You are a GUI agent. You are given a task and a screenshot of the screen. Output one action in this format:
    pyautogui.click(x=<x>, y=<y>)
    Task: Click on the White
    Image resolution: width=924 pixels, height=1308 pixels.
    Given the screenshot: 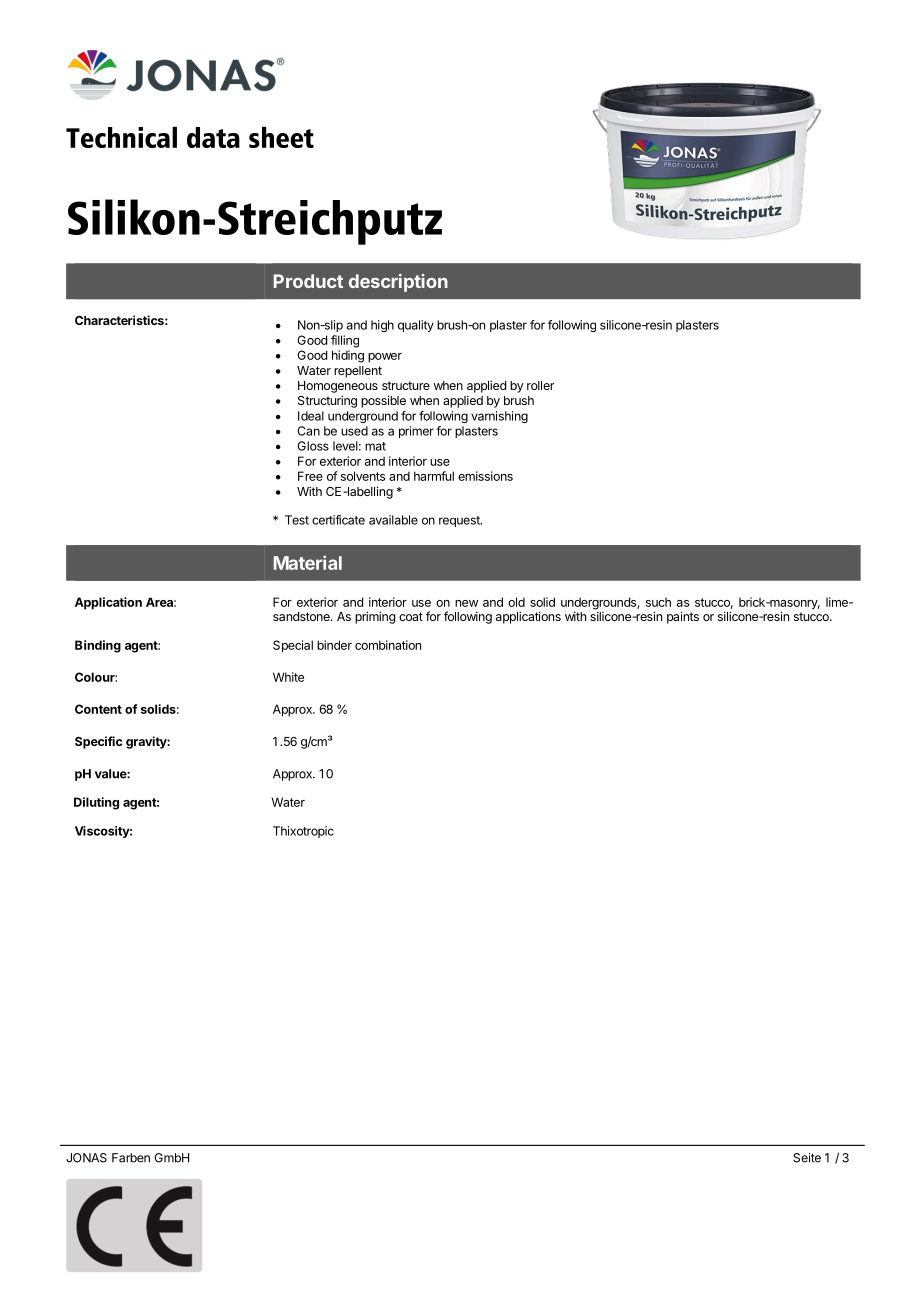 What is the action you would take?
    pyautogui.click(x=288, y=677)
